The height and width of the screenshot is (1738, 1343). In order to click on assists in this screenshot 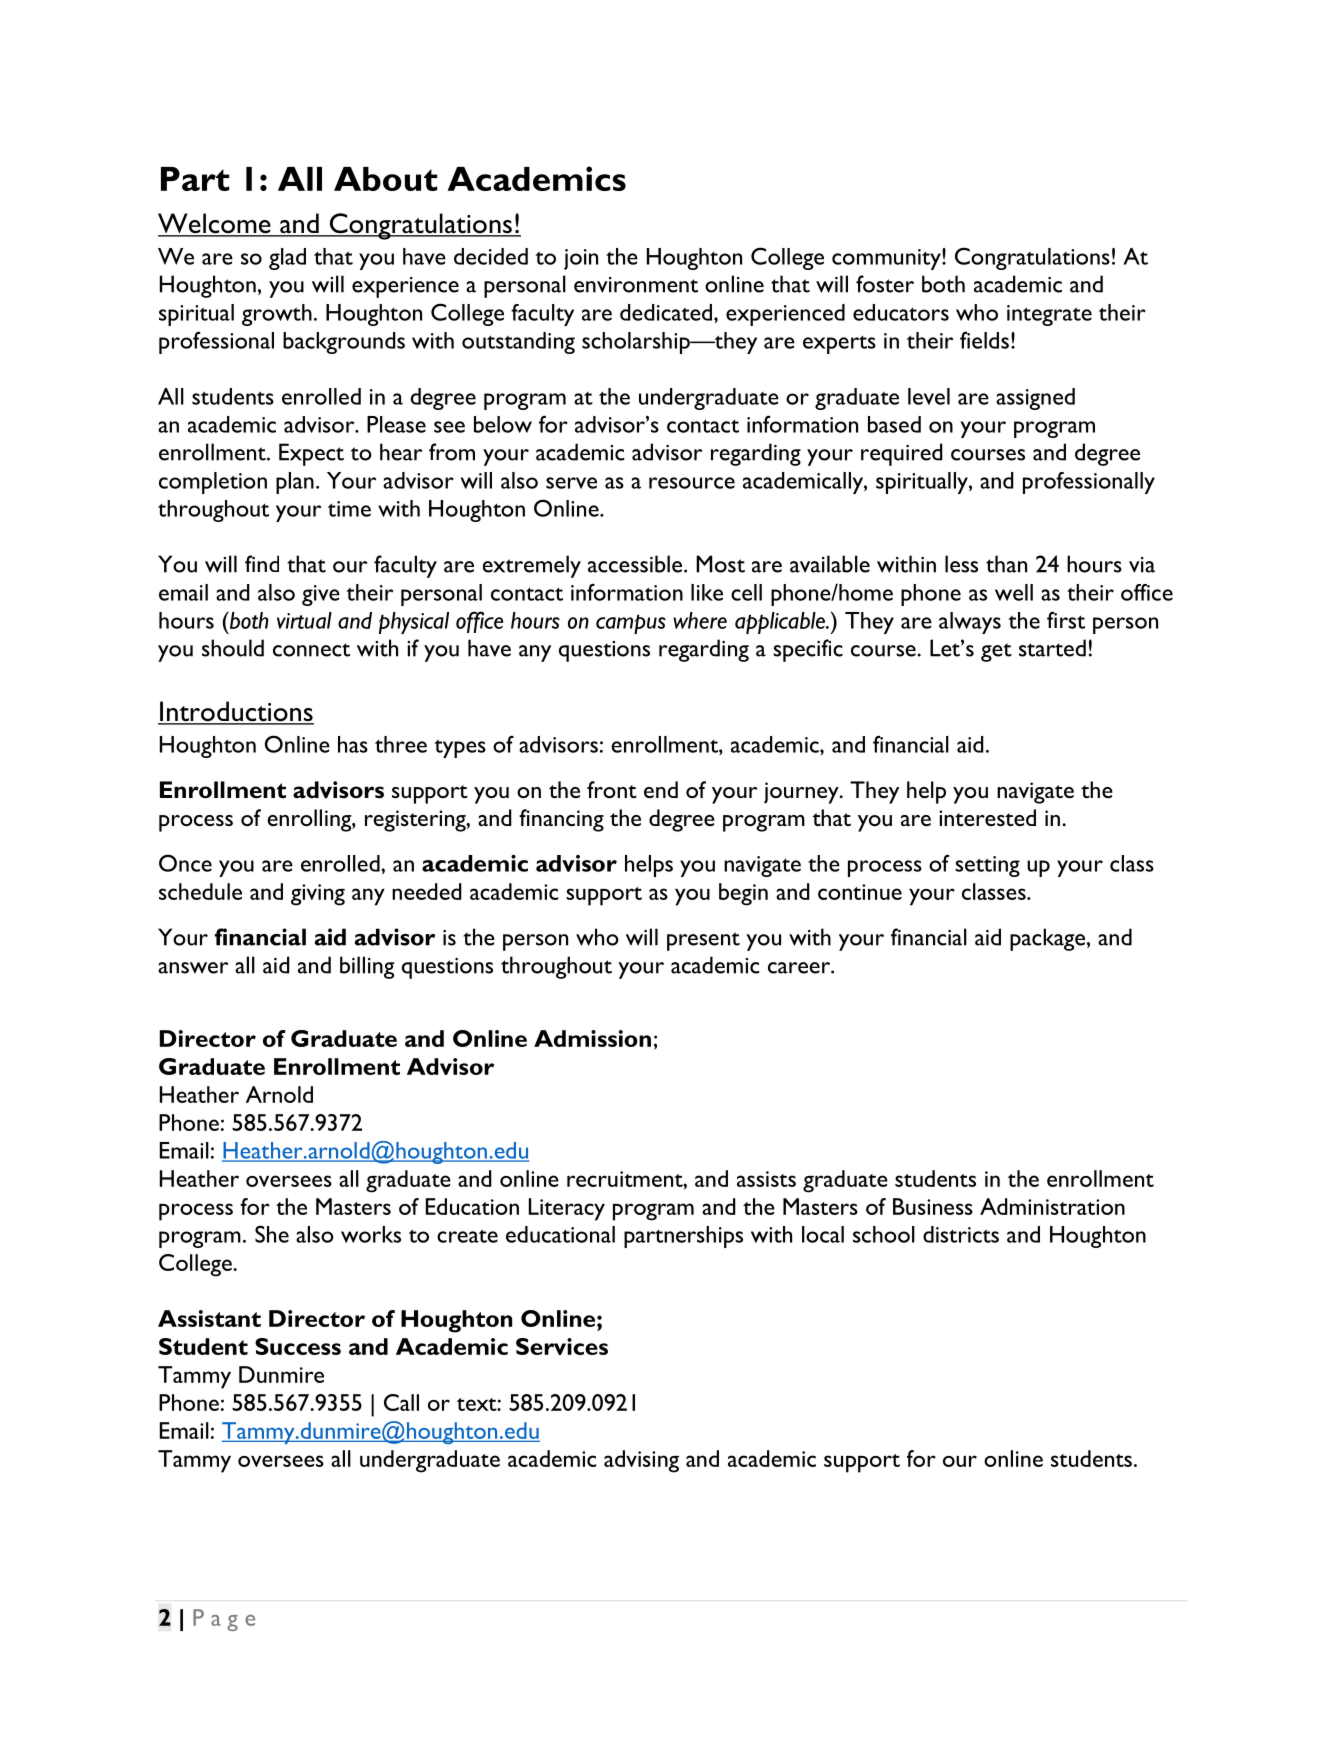, I will do `click(766, 1179)`.
